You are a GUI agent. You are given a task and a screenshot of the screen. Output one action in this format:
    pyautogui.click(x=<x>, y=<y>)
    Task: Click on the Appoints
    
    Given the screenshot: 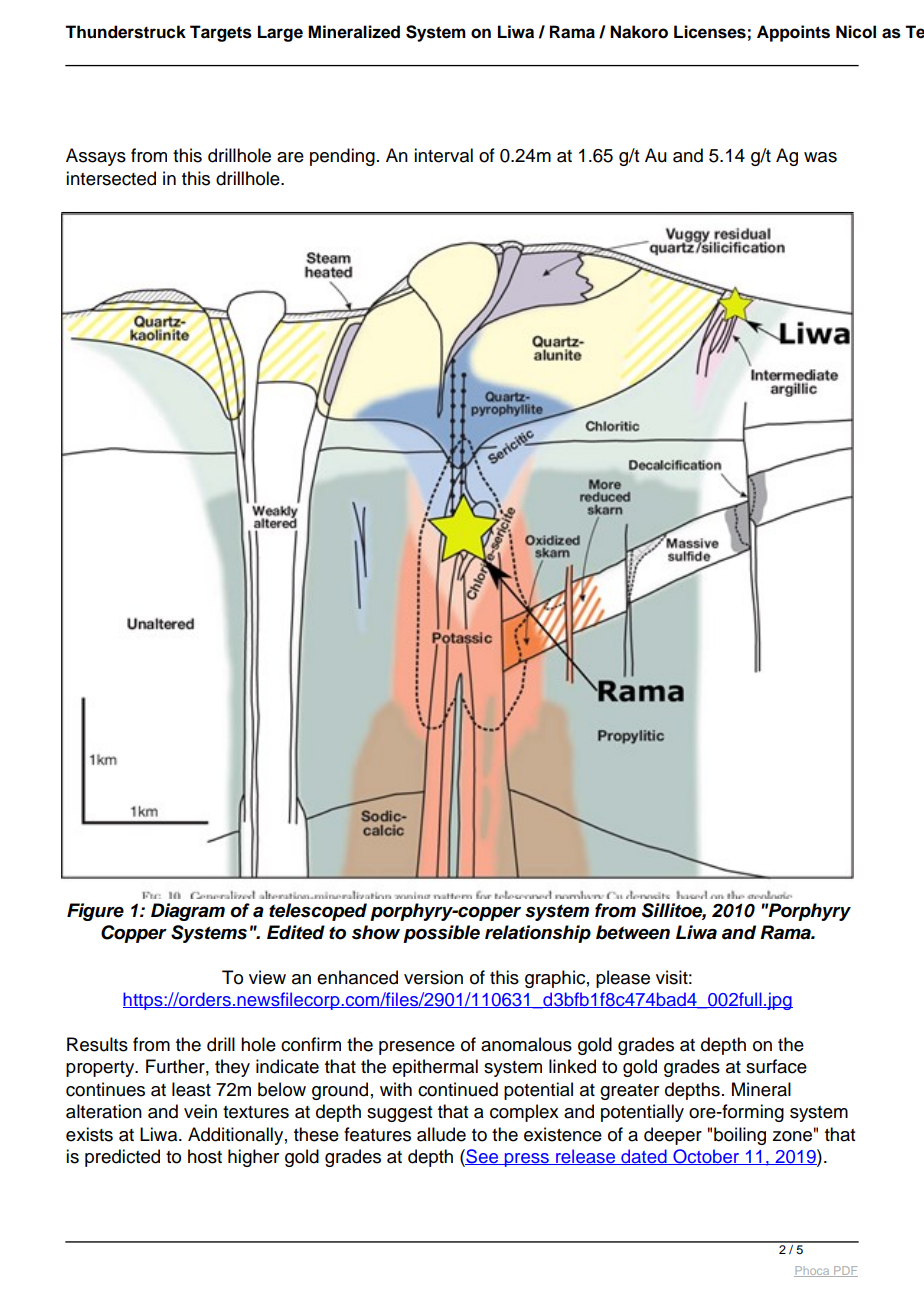 What is the action you would take?
    pyautogui.click(x=793, y=33)
